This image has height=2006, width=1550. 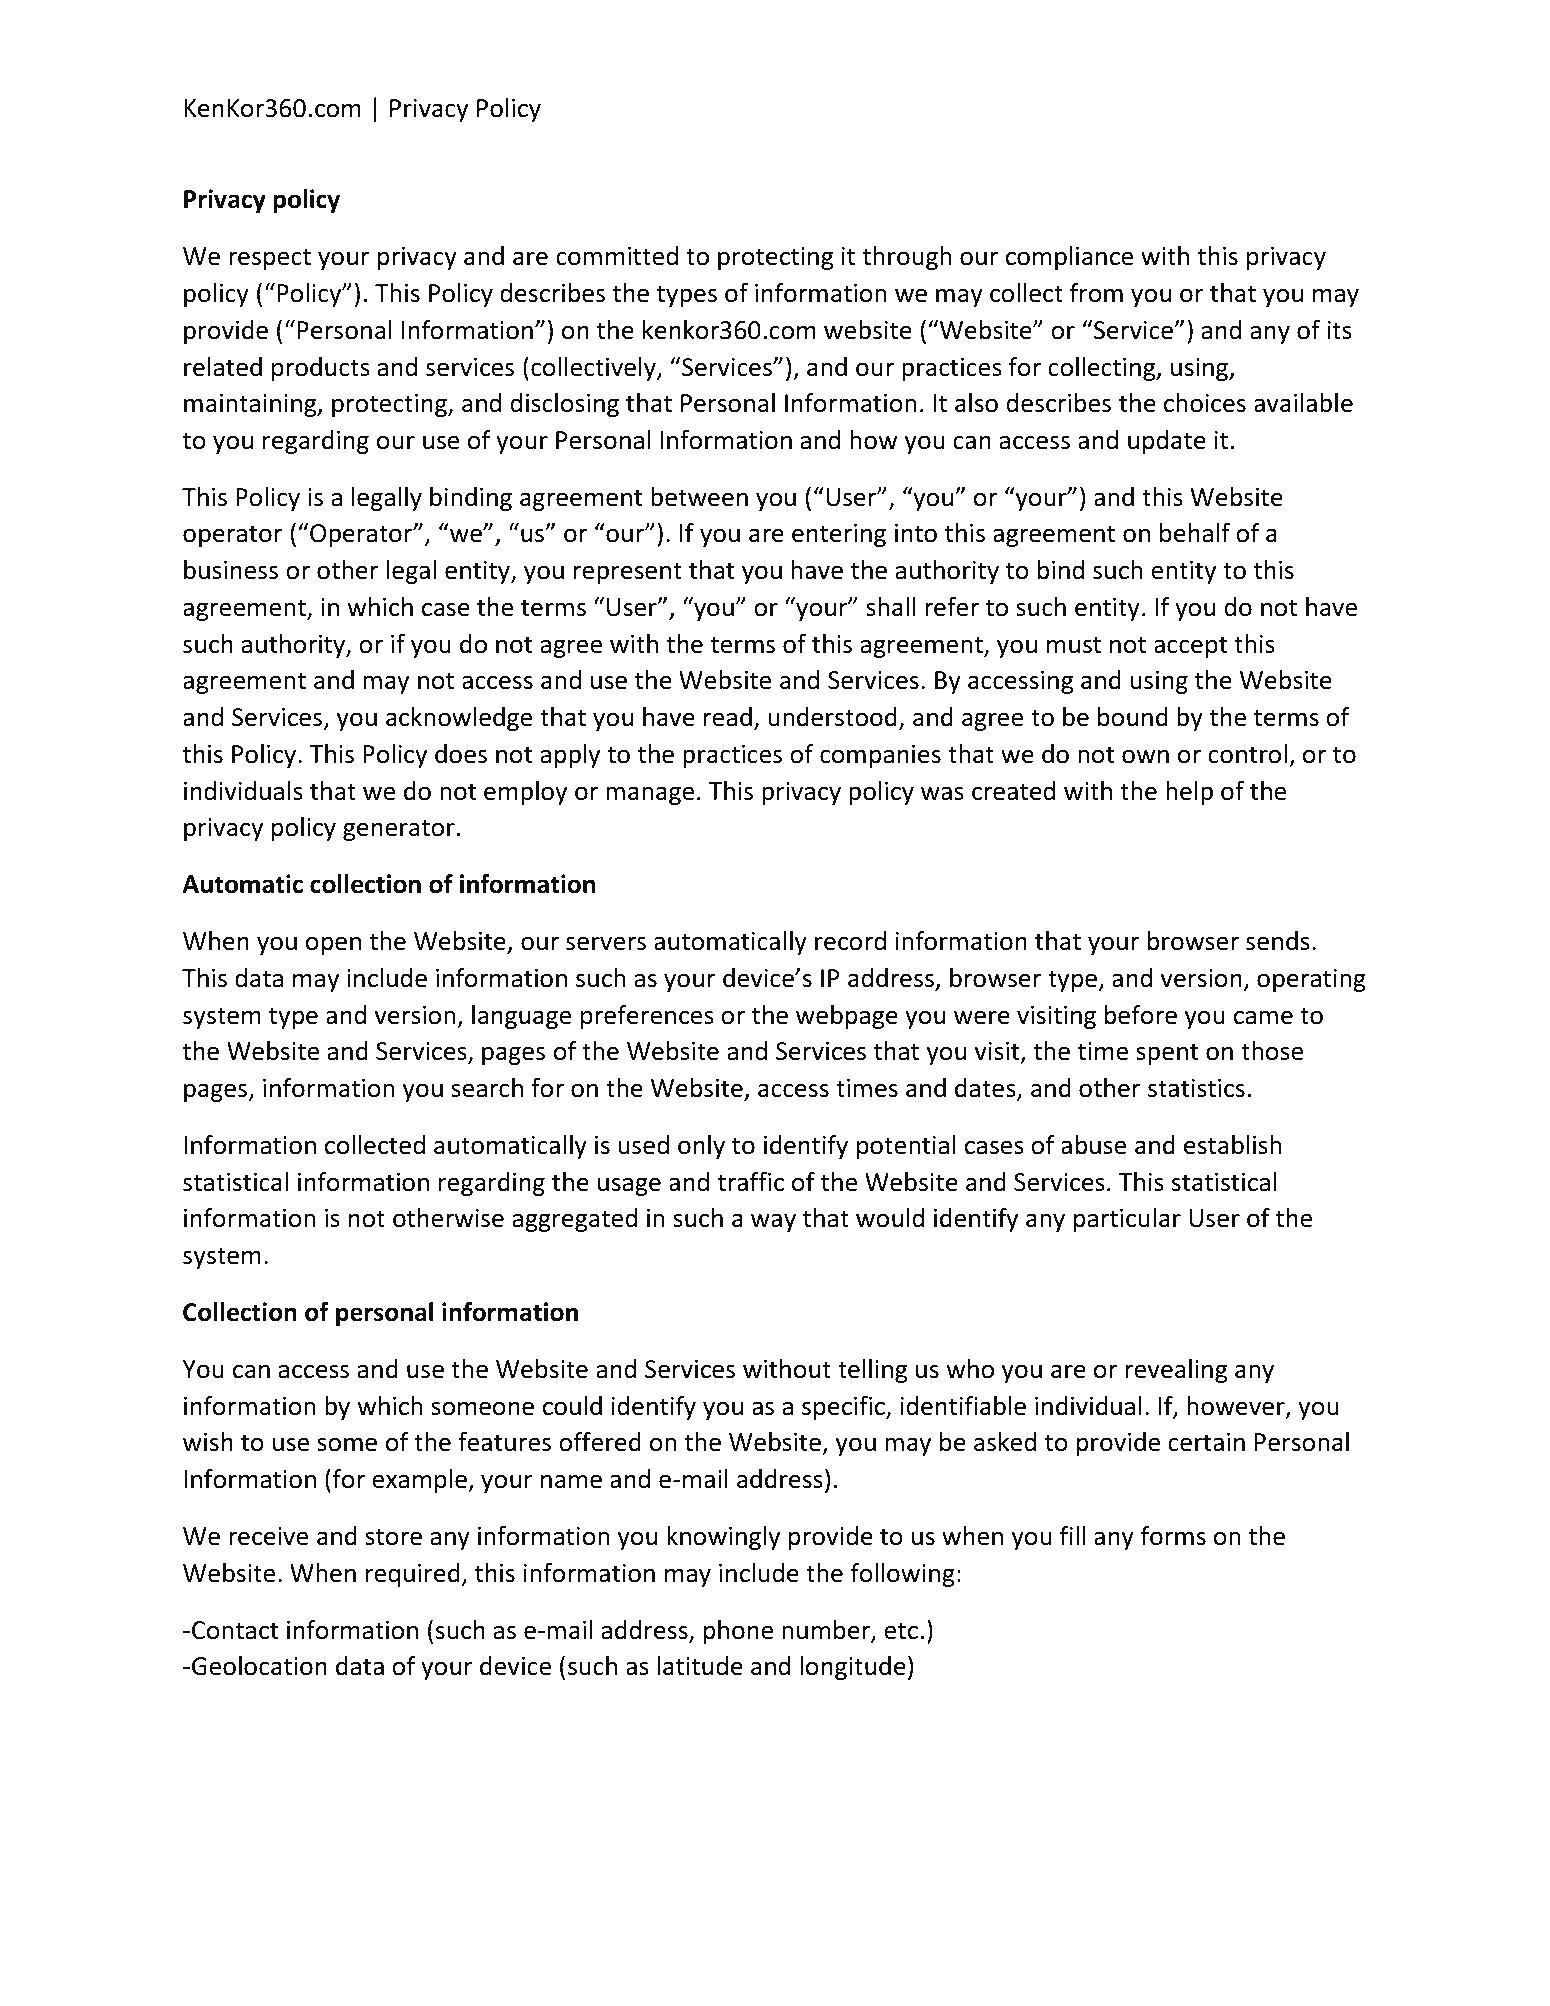 I want to click on accept, so click(x=1190, y=647).
